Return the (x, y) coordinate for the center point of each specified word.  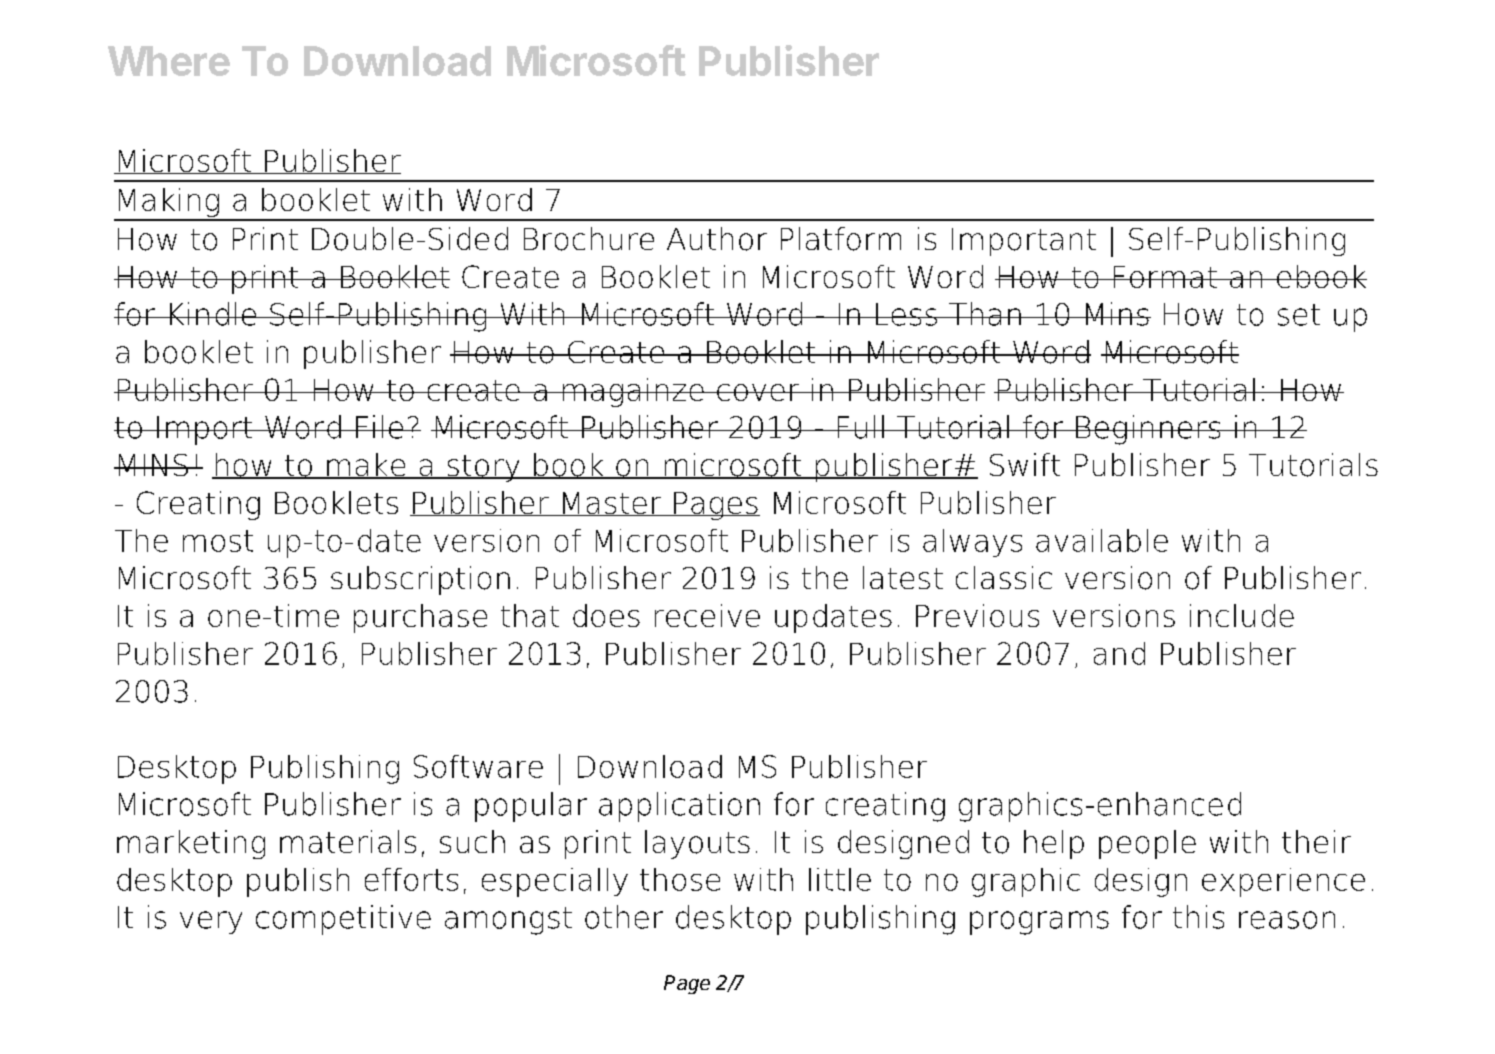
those (680, 879)
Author (717, 239)
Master (612, 504)
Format (1165, 277)
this (1198, 917)
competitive (343, 920)
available (1102, 540)
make (366, 466)
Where (169, 61)
